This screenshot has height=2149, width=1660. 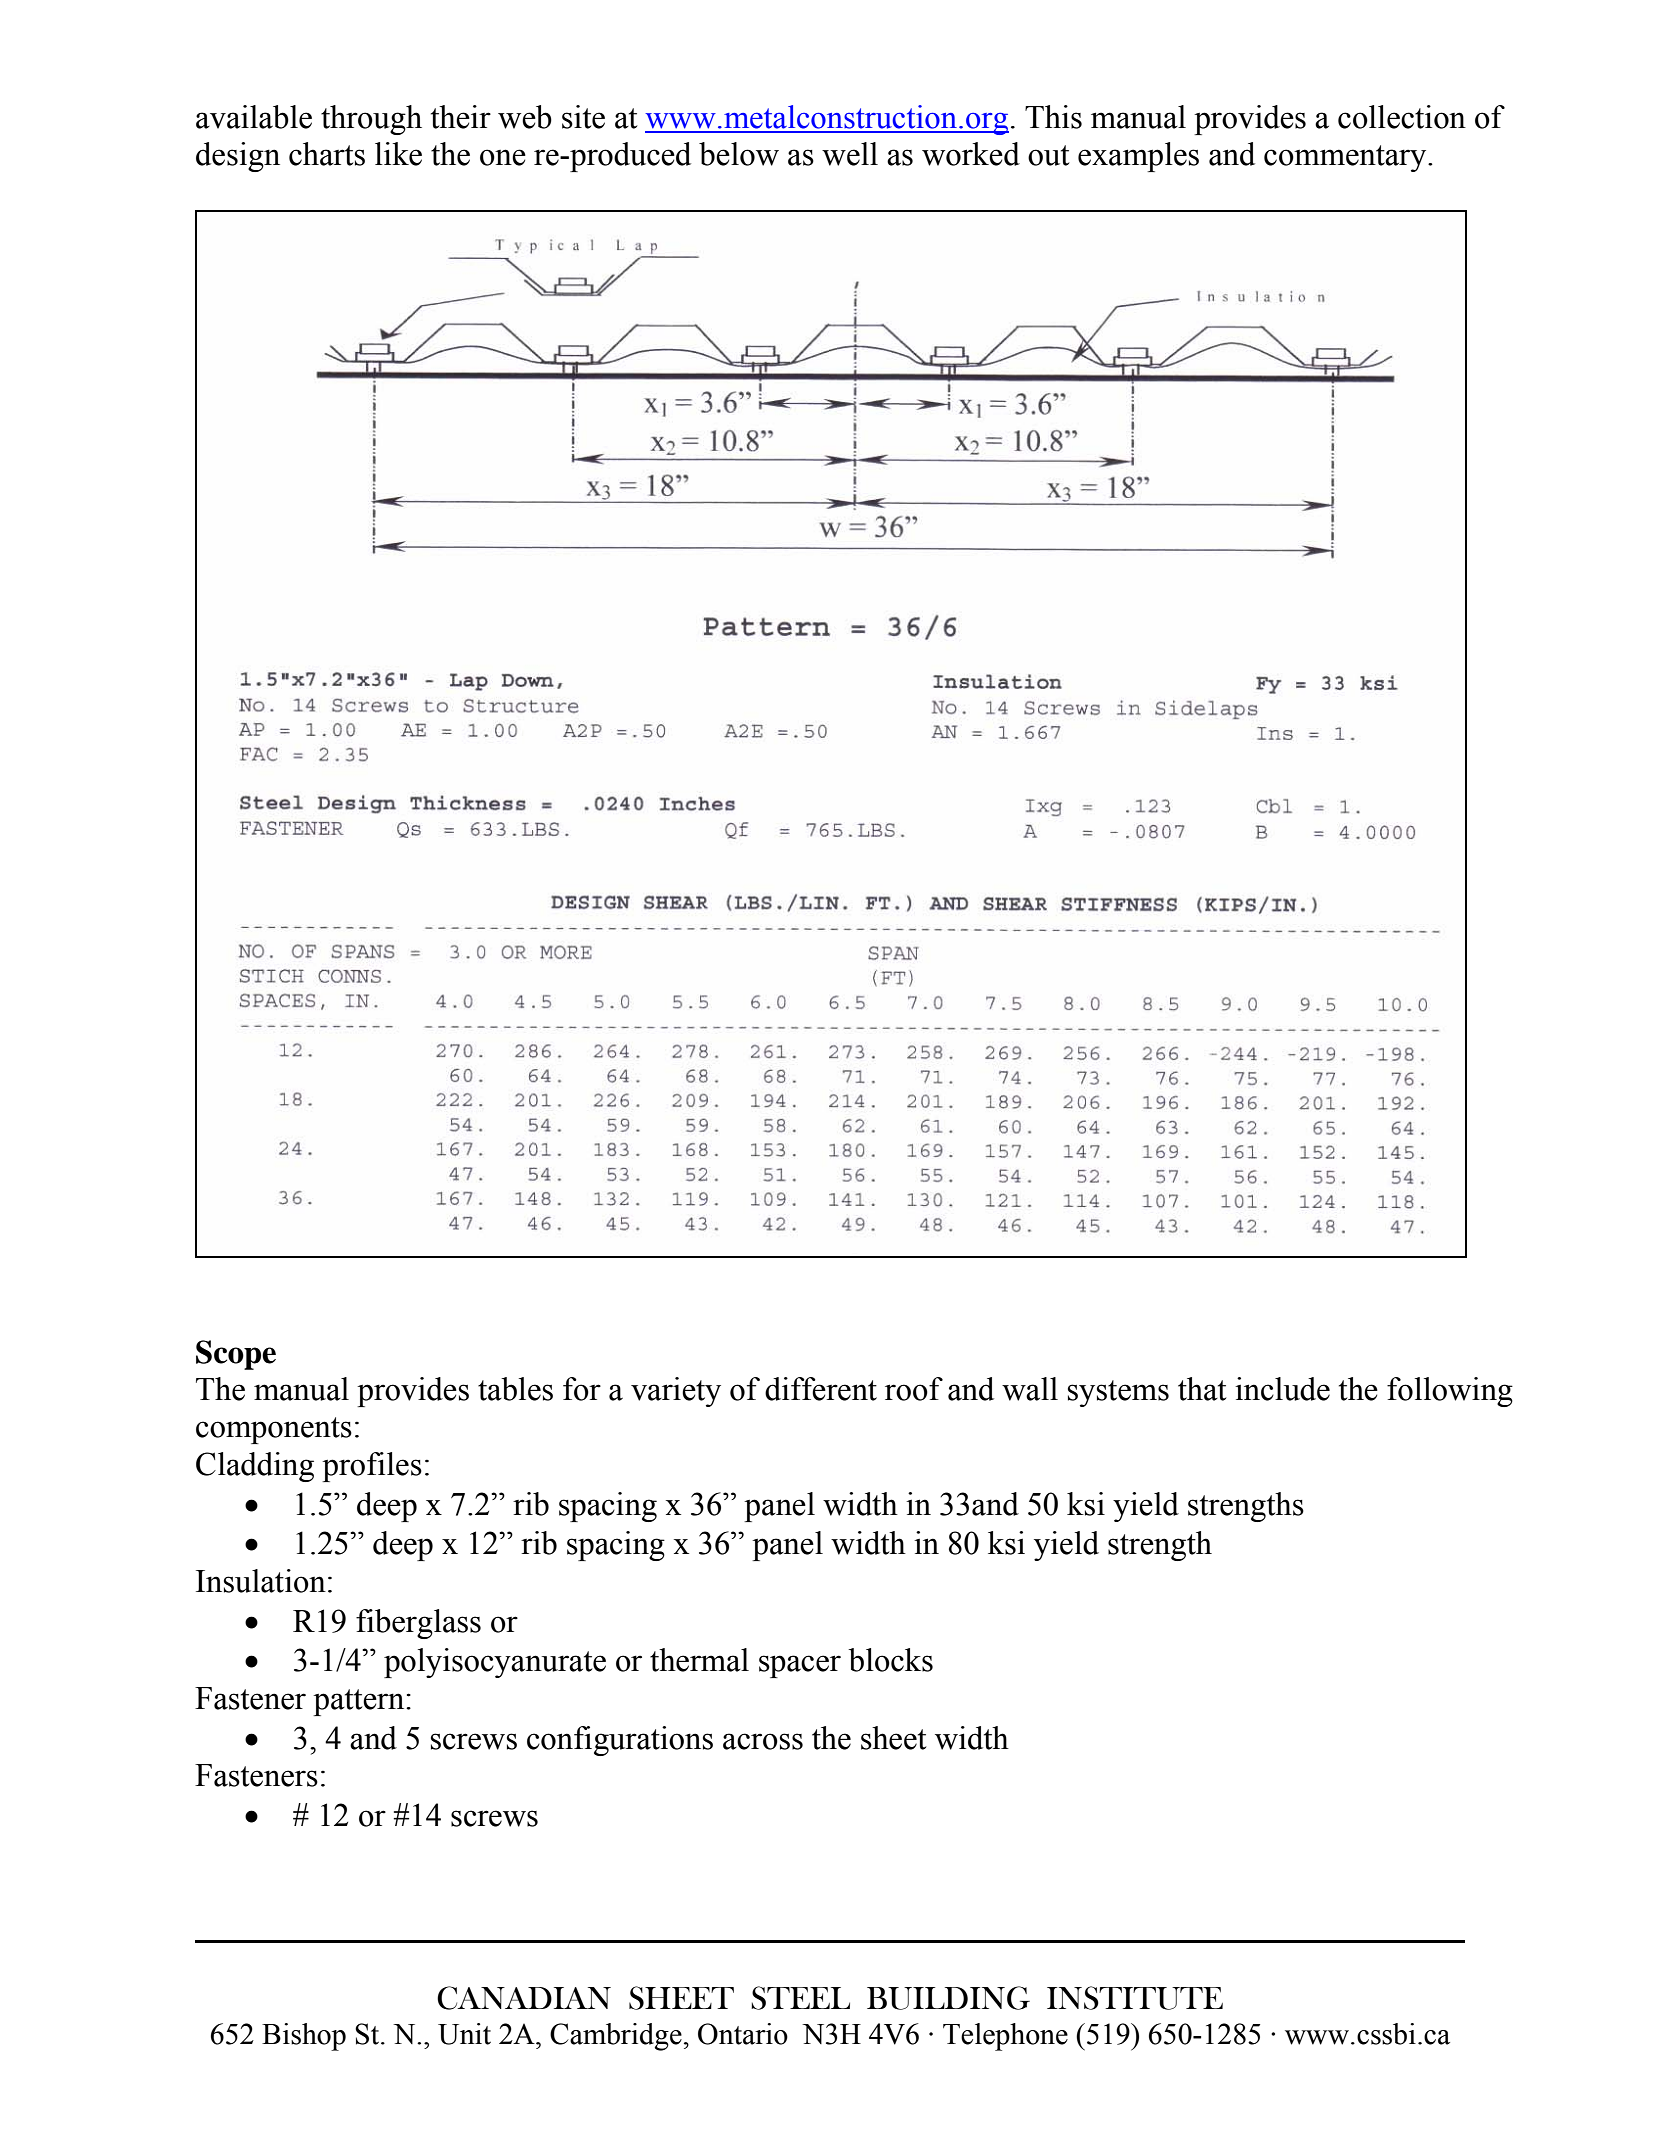 What do you see at coordinates (850, 154) in the screenshot?
I see `well` at bounding box center [850, 154].
